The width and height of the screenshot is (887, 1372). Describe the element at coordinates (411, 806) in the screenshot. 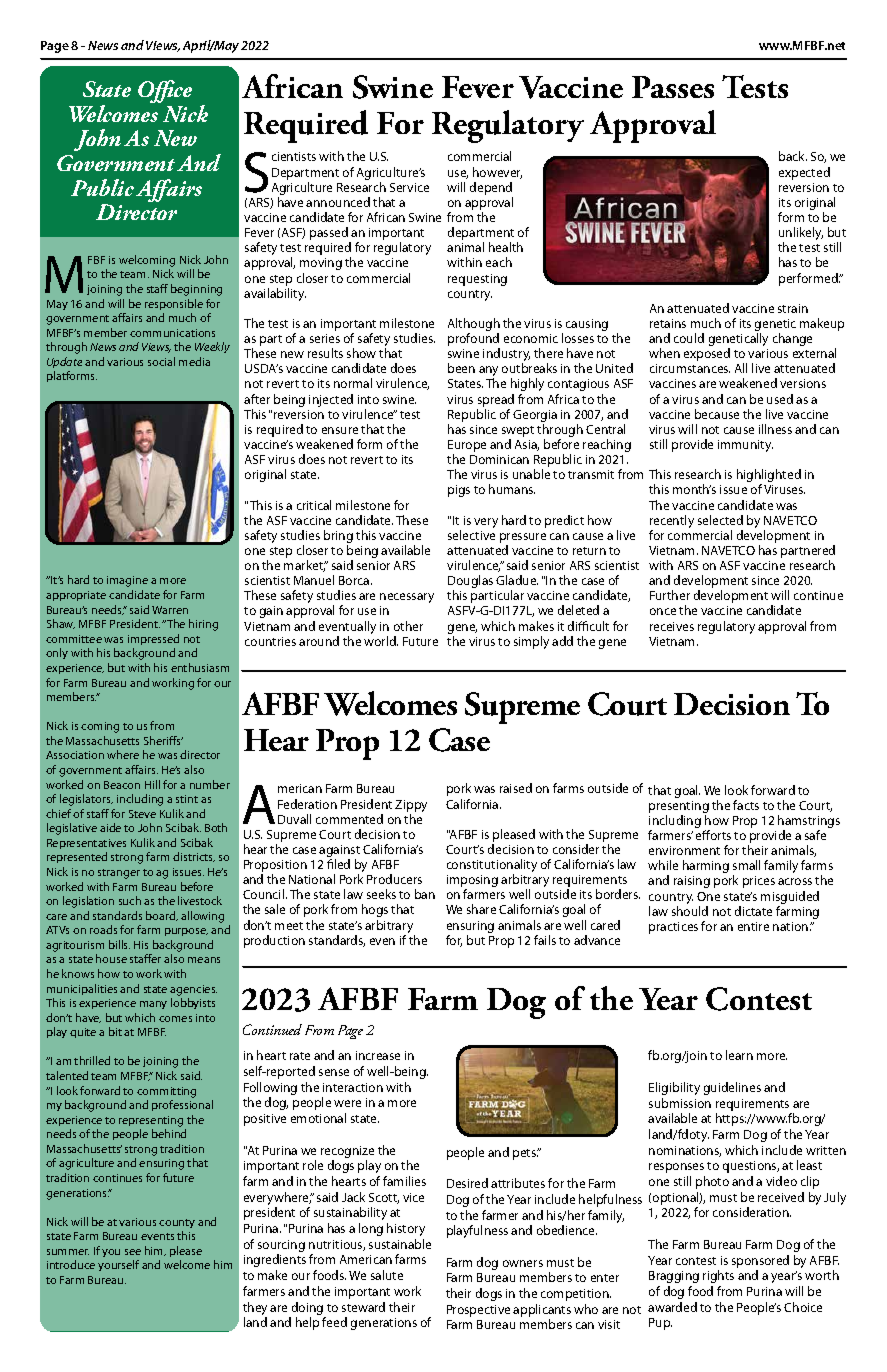

I see `Zippy` at that location.
